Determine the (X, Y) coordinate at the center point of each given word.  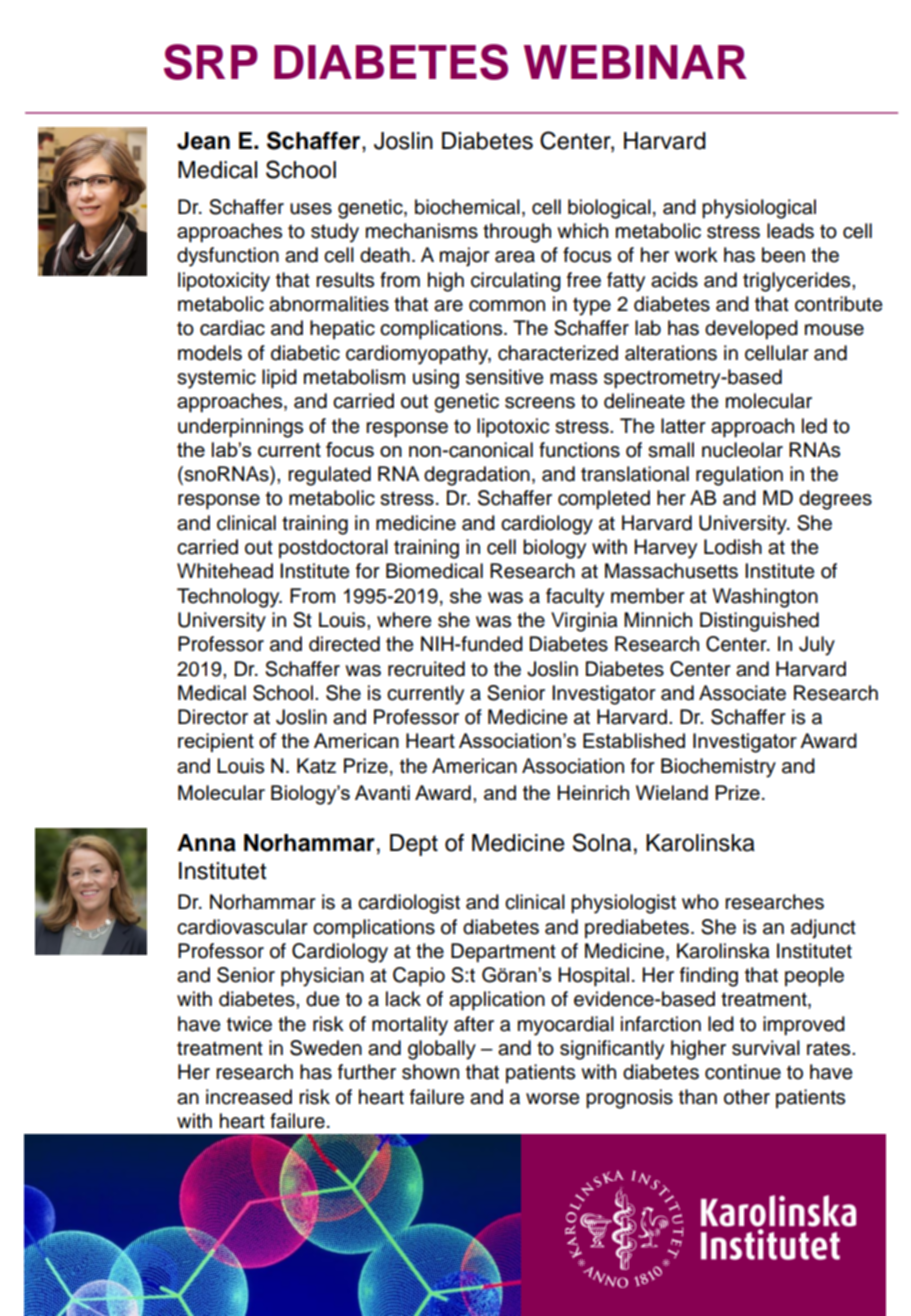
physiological (759, 209)
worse (552, 1099)
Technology (229, 598)
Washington (765, 598)
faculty (575, 598)
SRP (211, 62)
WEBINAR (635, 62)
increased (249, 1097)
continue (743, 1072)
